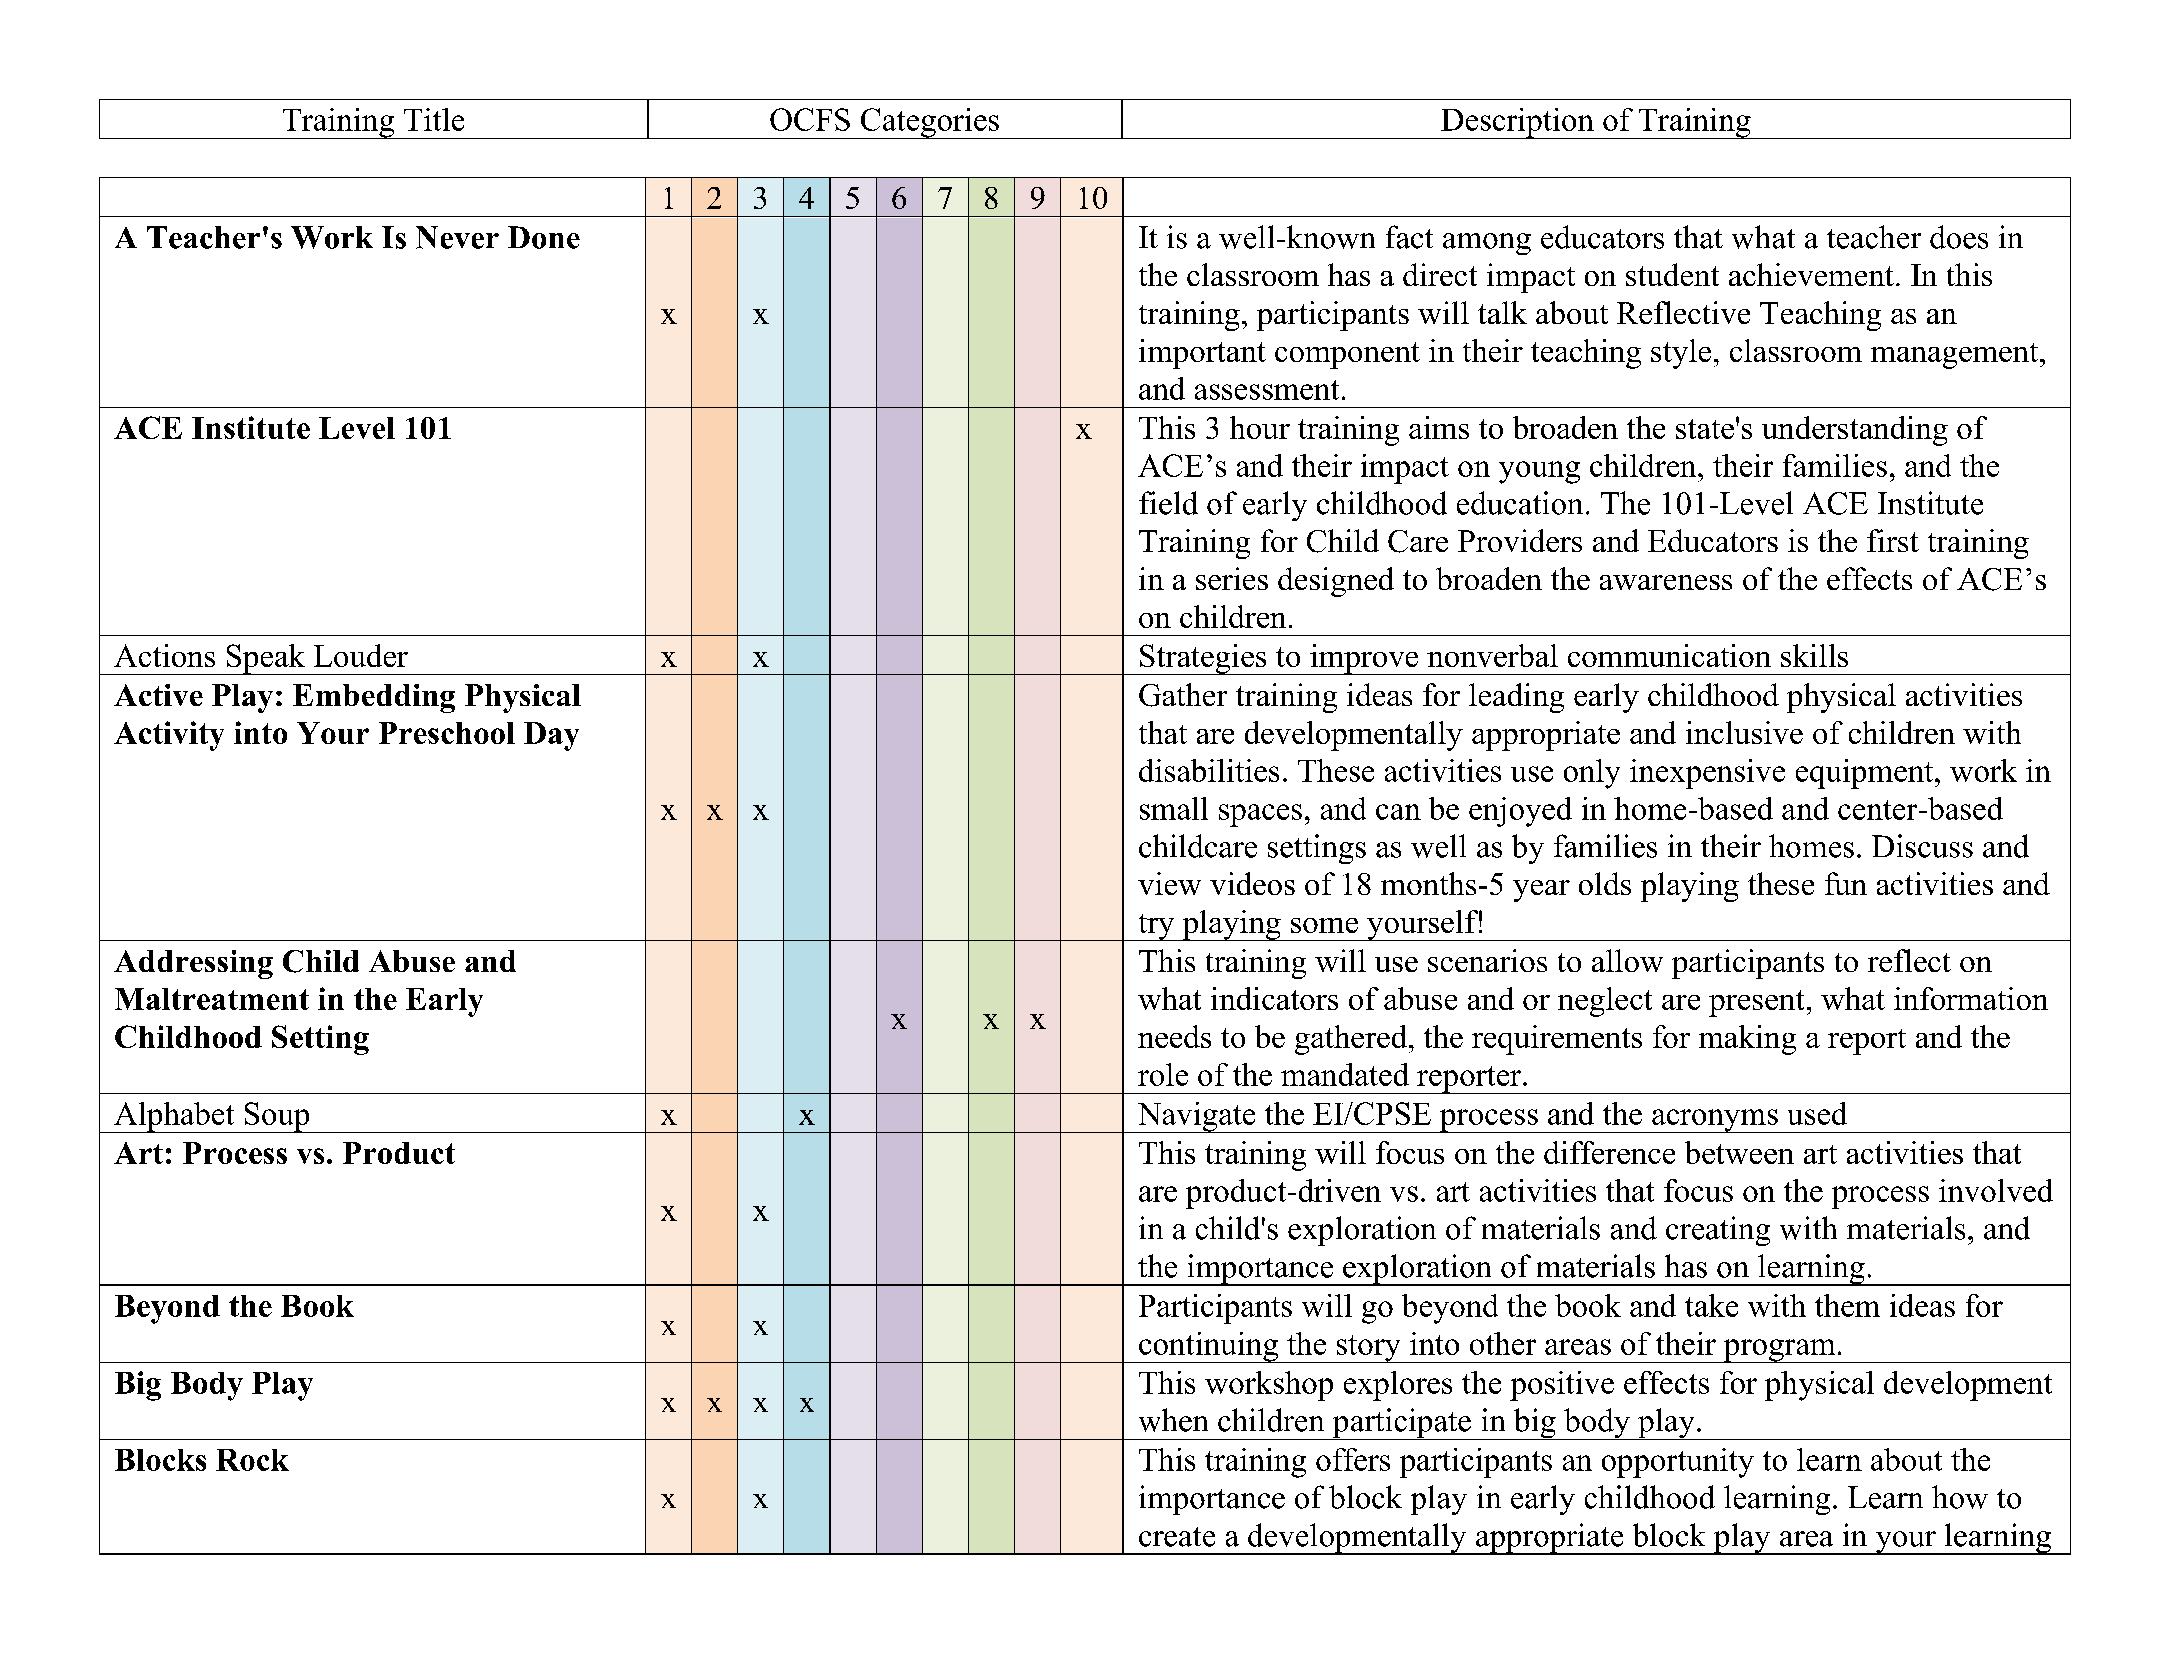 The width and height of the screenshot is (2170, 1677). Describe the element at coordinates (252, 1460) in the screenshot. I see `Rock` at that location.
